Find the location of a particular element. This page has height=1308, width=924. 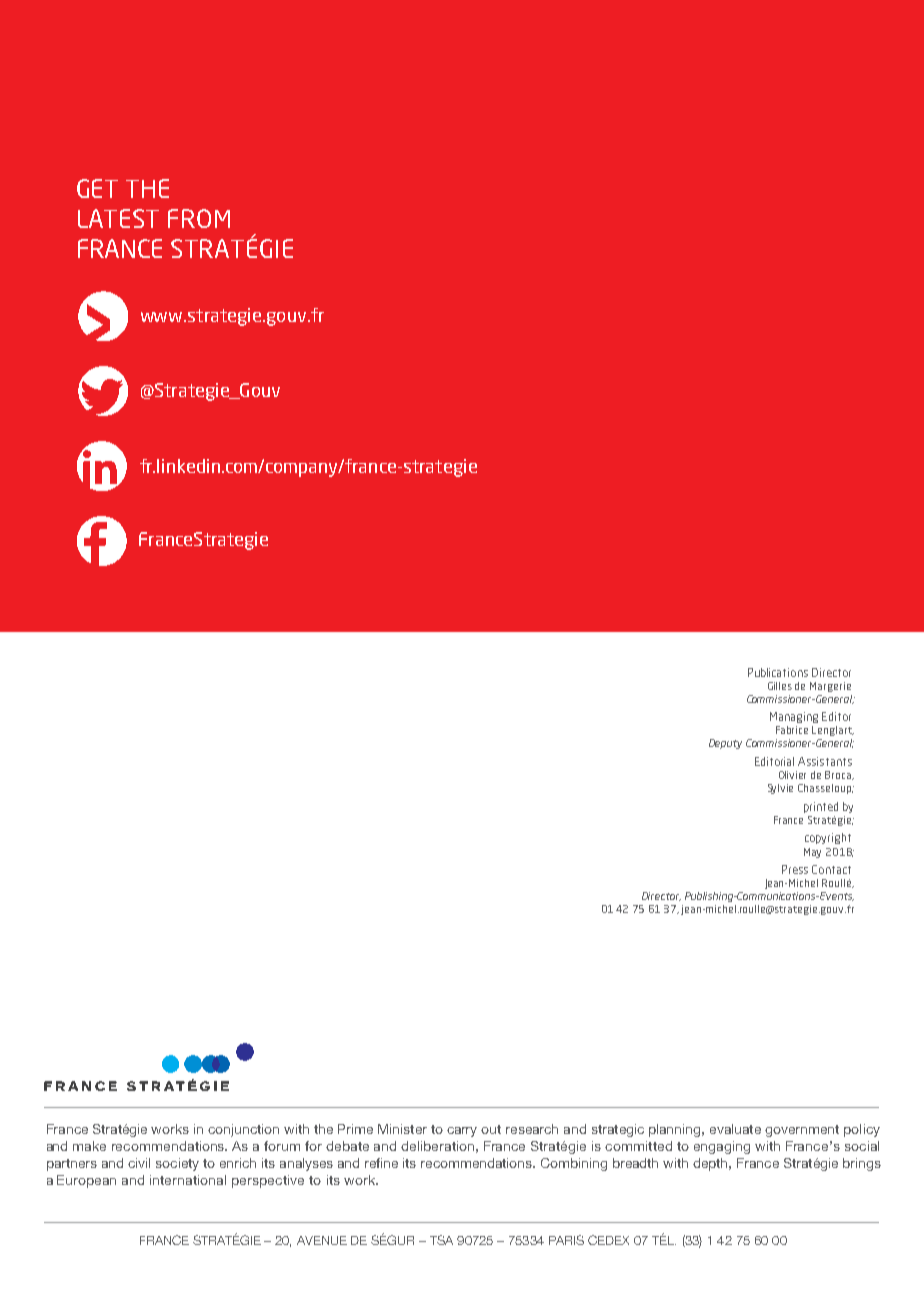

TSA is located at coordinates (441, 1240).
